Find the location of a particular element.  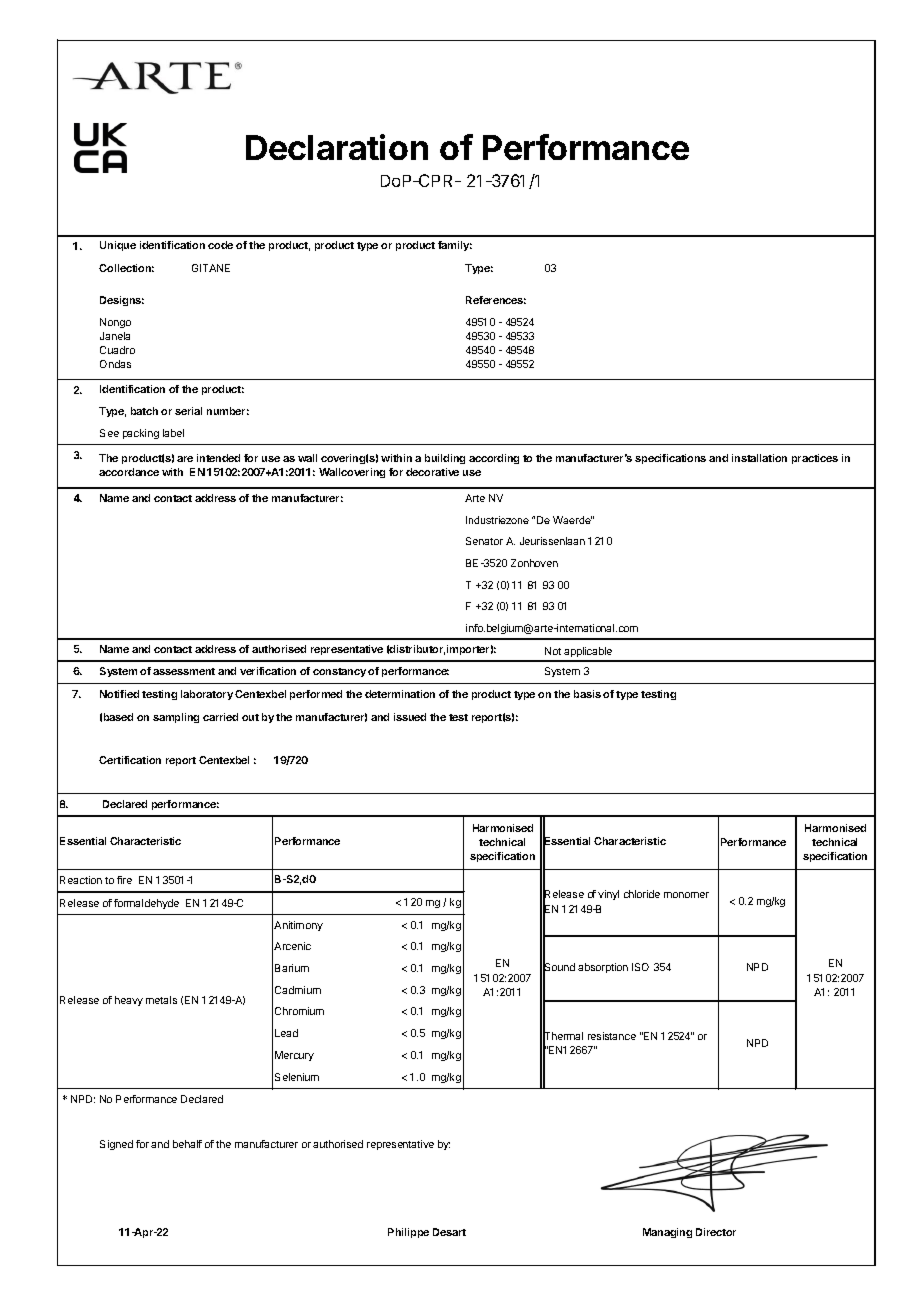

determination is located at coordinates (400, 694).
